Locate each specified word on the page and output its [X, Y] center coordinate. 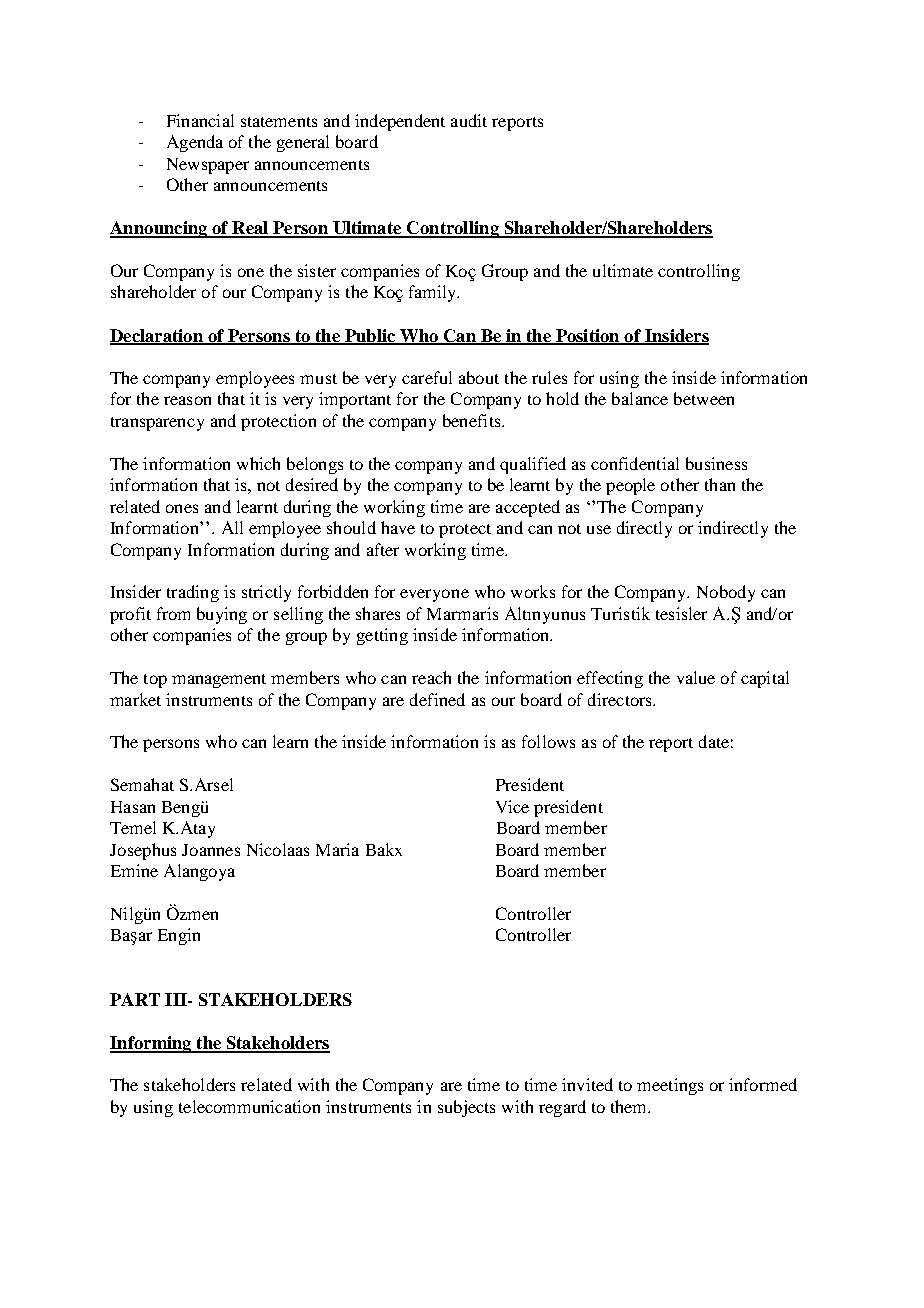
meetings [670, 1086]
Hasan [133, 807]
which [258, 463]
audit [469, 120]
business [716, 463]
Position [588, 336]
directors [621, 699]
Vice [512, 806]
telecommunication [249, 1106]
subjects [466, 1108]
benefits [473, 420]
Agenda [195, 143]
